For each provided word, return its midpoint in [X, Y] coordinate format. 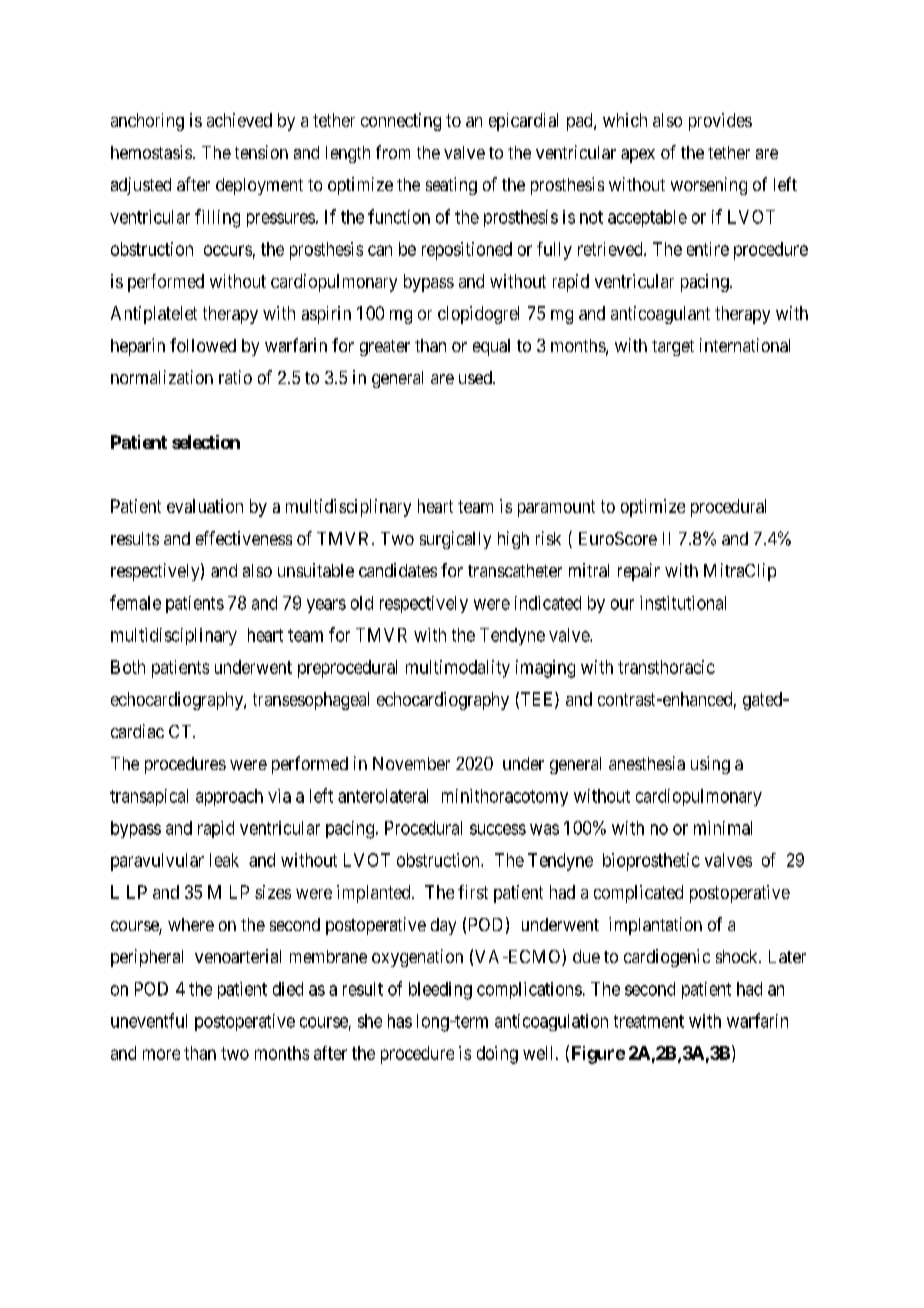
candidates [398, 570]
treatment [649, 1021]
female [135, 602]
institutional [683, 603]
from [393, 152]
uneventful [149, 1020]
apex [638, 156]
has [400, 1021]
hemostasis [151, 152]
